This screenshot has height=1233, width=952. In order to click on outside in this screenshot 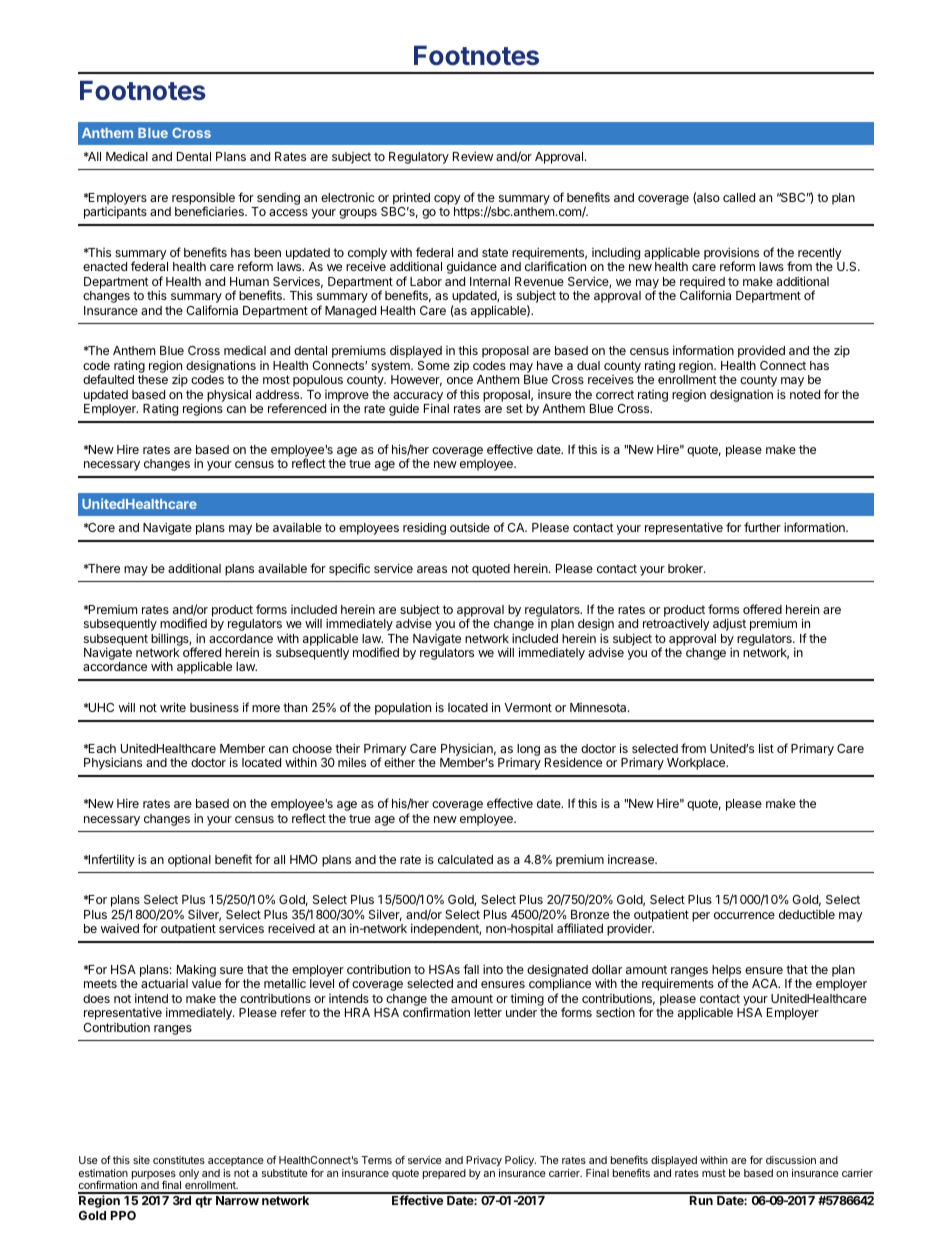, I will do `click(470, 527)`.
